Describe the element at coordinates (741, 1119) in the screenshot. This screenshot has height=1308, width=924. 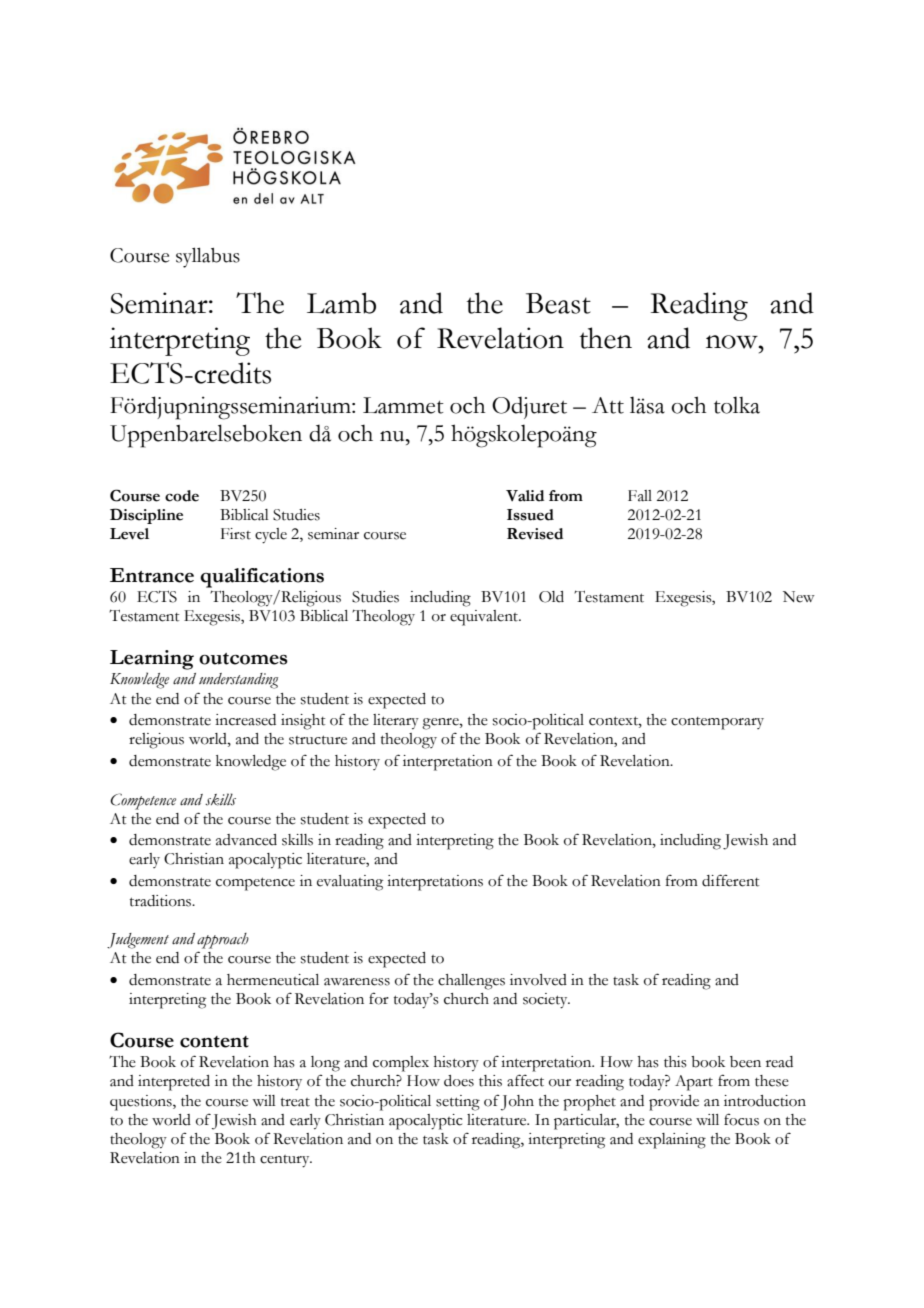
I see `focus` at that location.
